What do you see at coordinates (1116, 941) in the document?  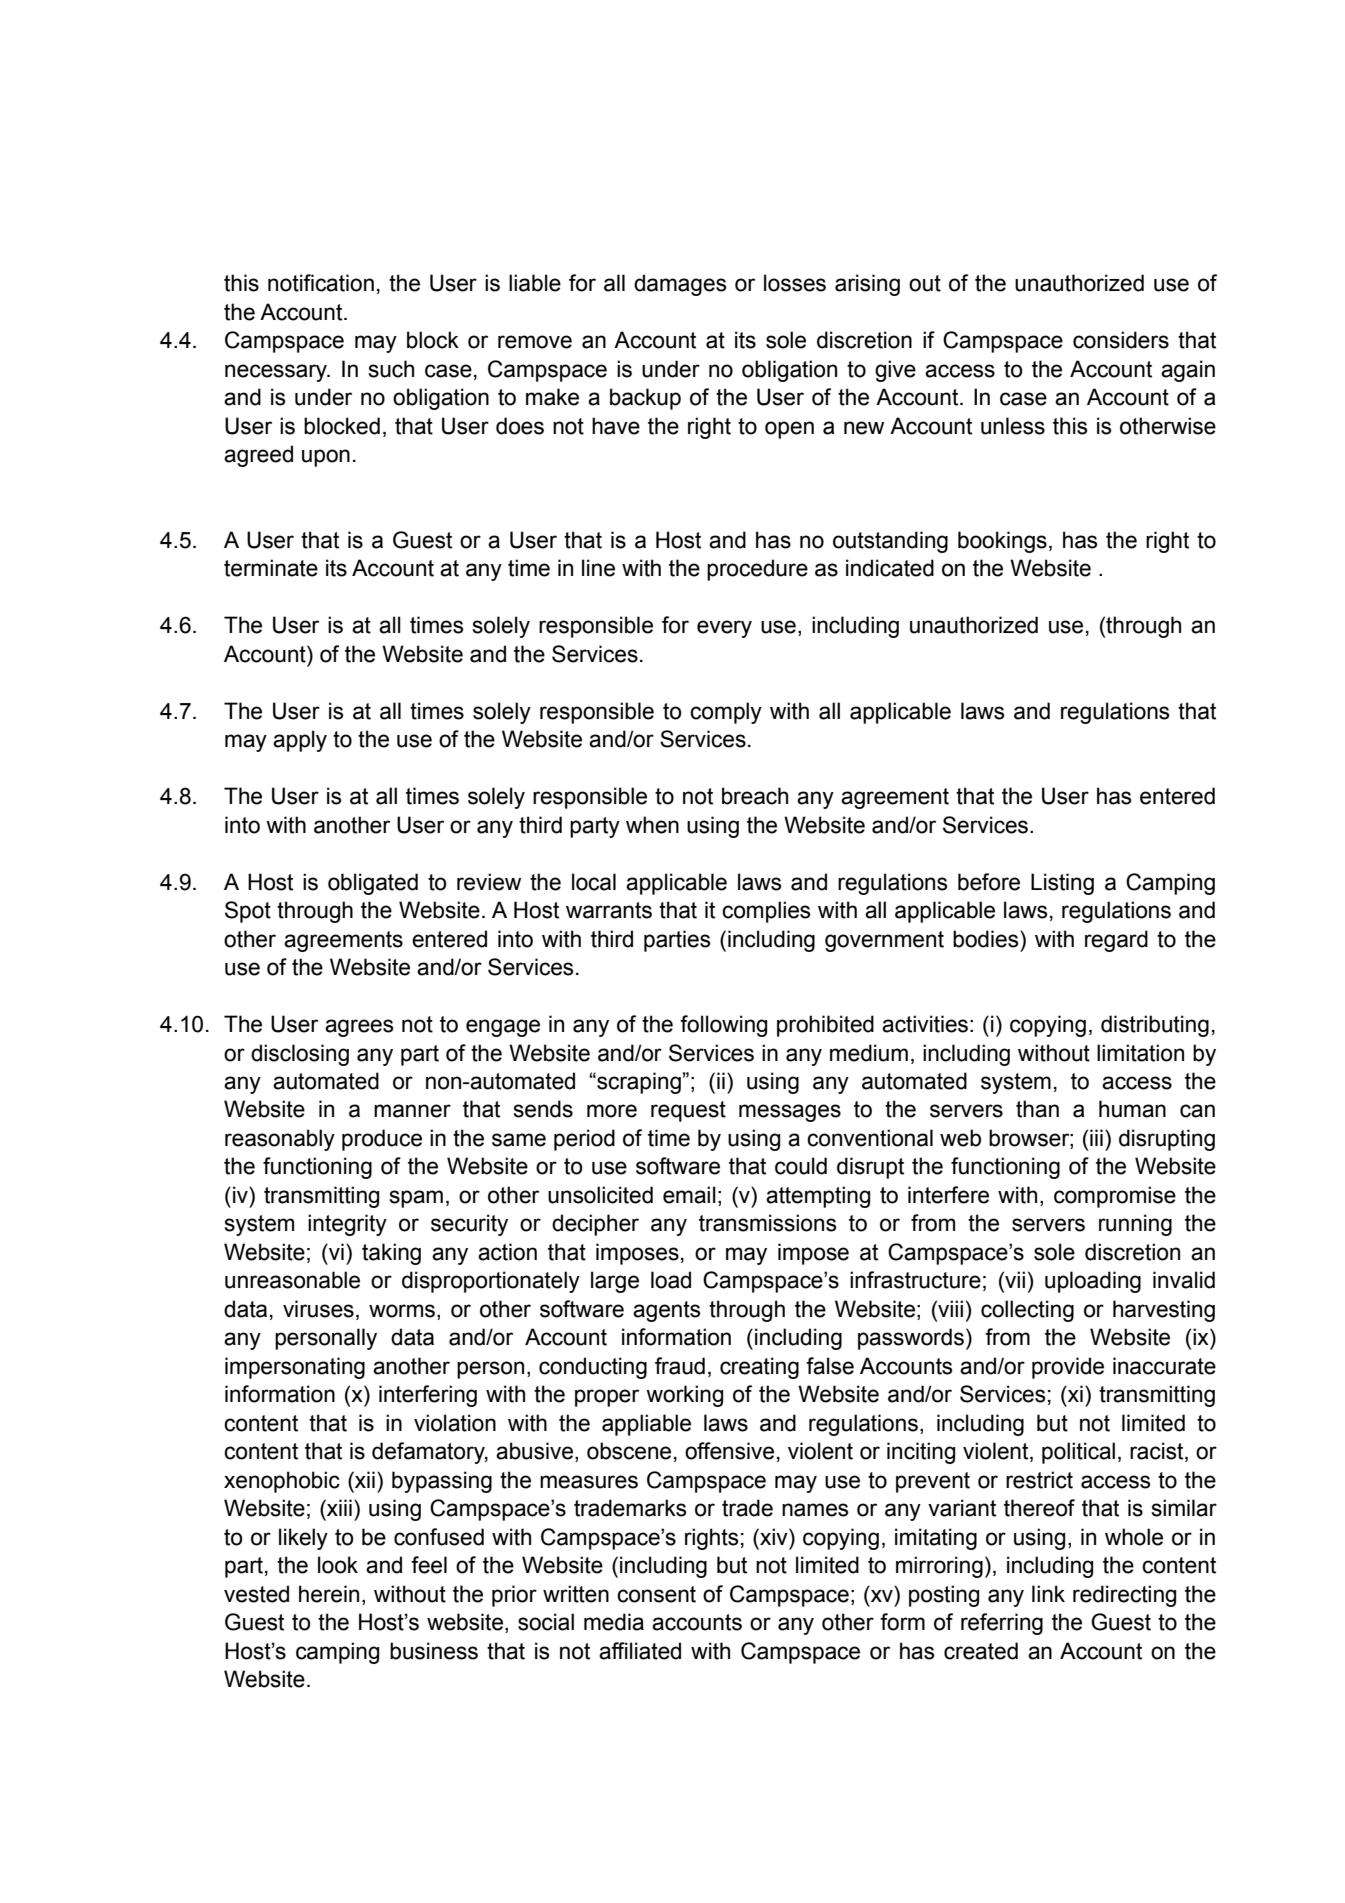 I see `regard` at bounding box center [1116, 941].
